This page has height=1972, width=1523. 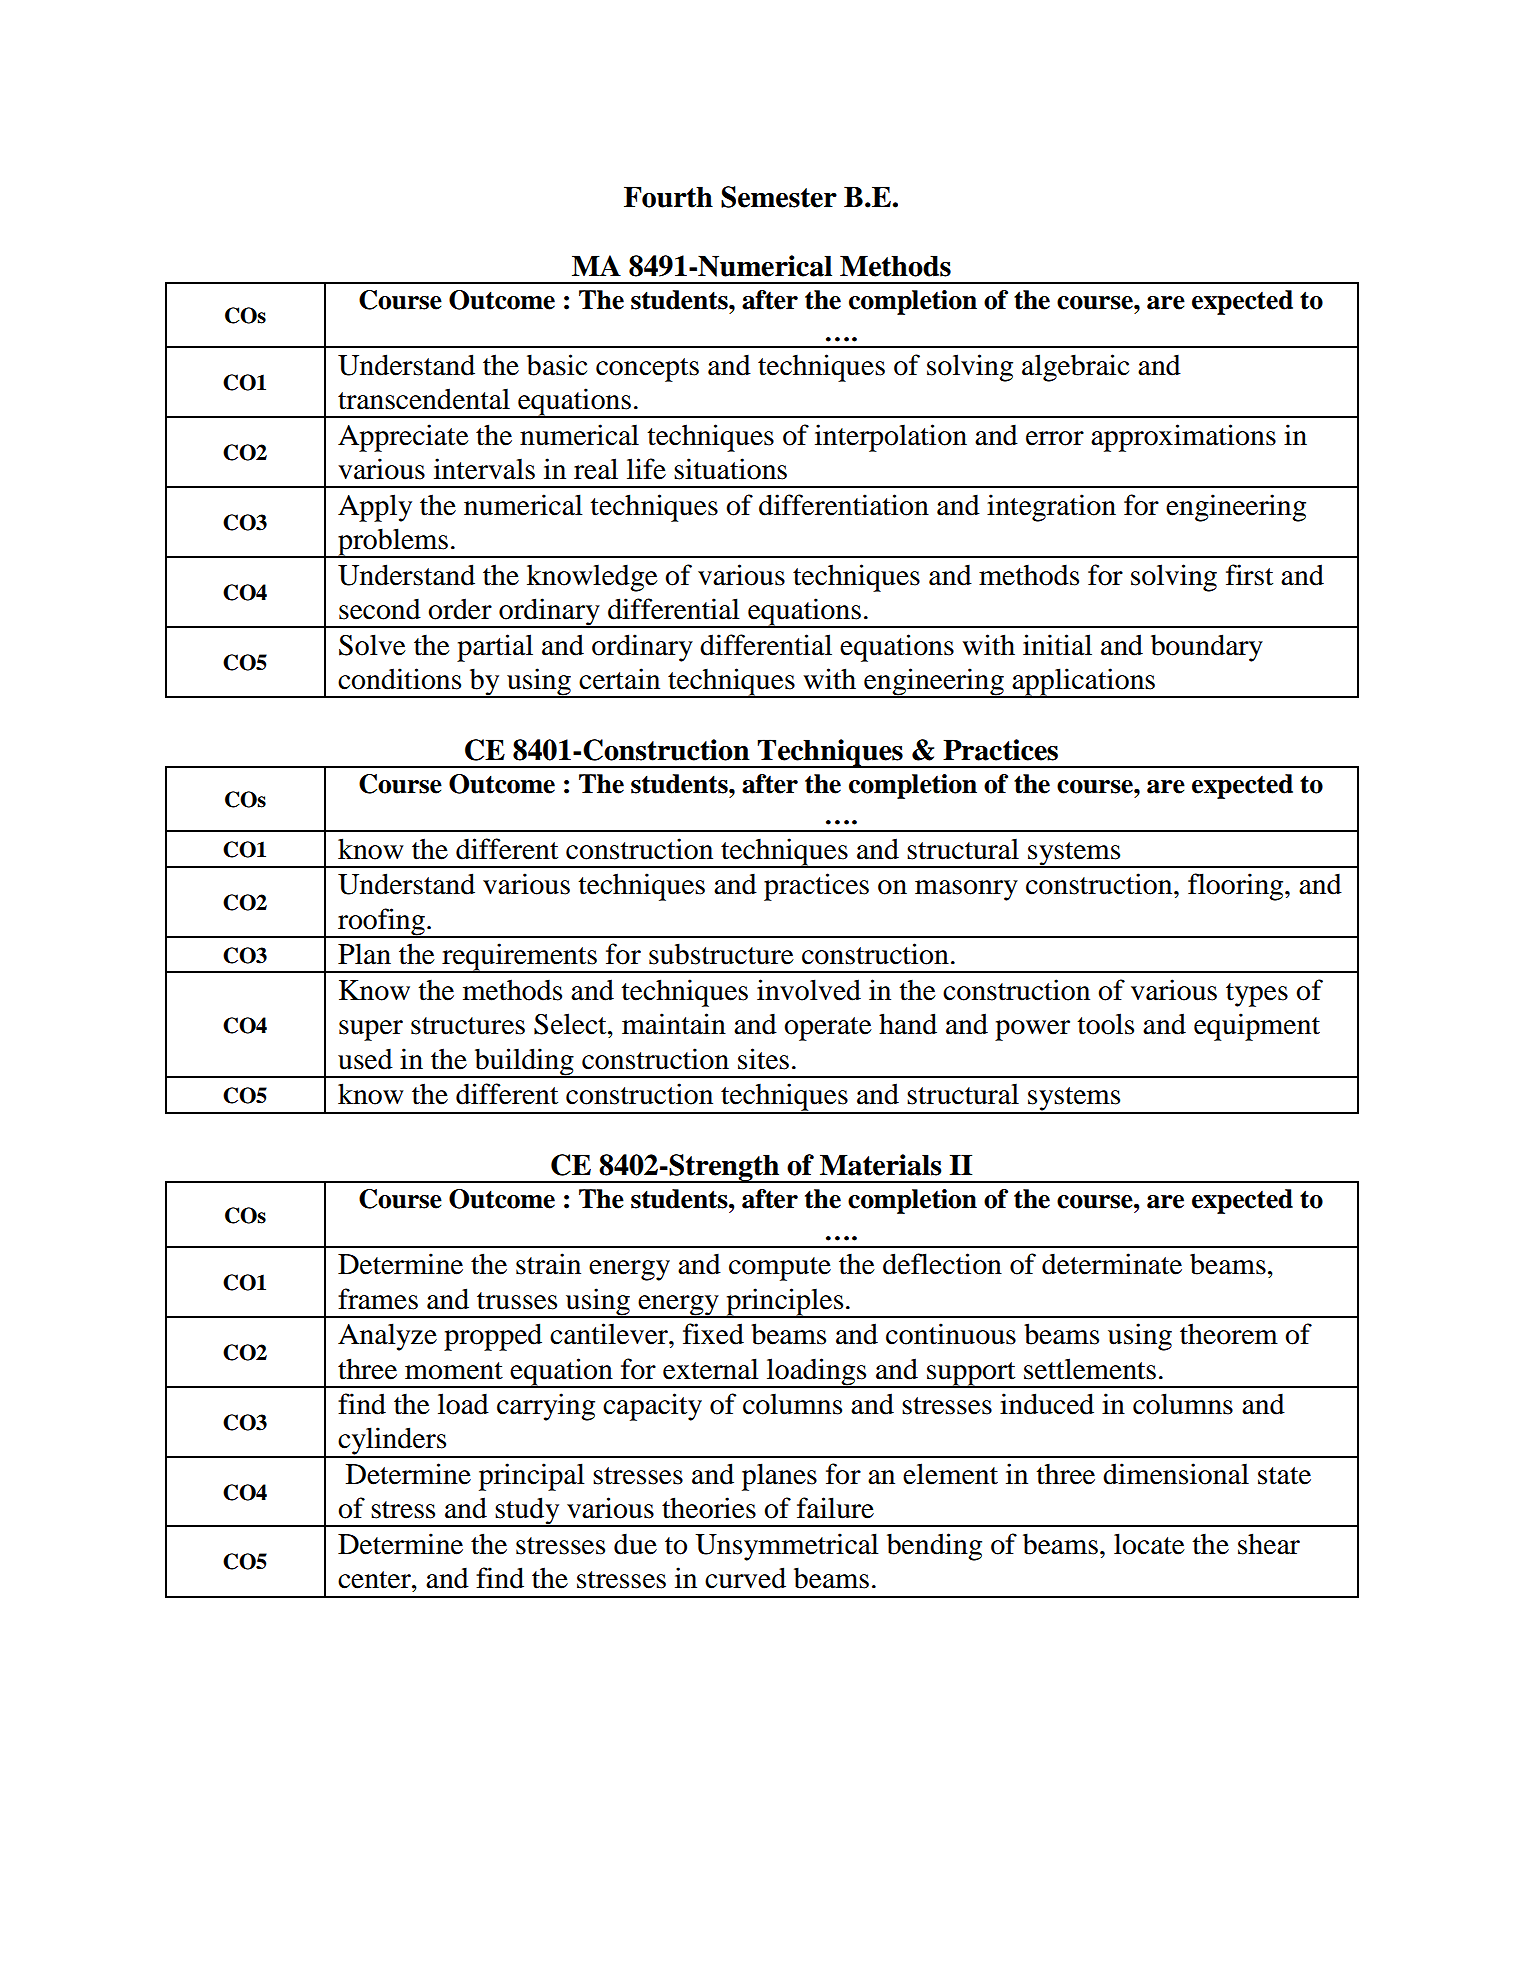 I want to click on basic, so click(x=557, y=365).
